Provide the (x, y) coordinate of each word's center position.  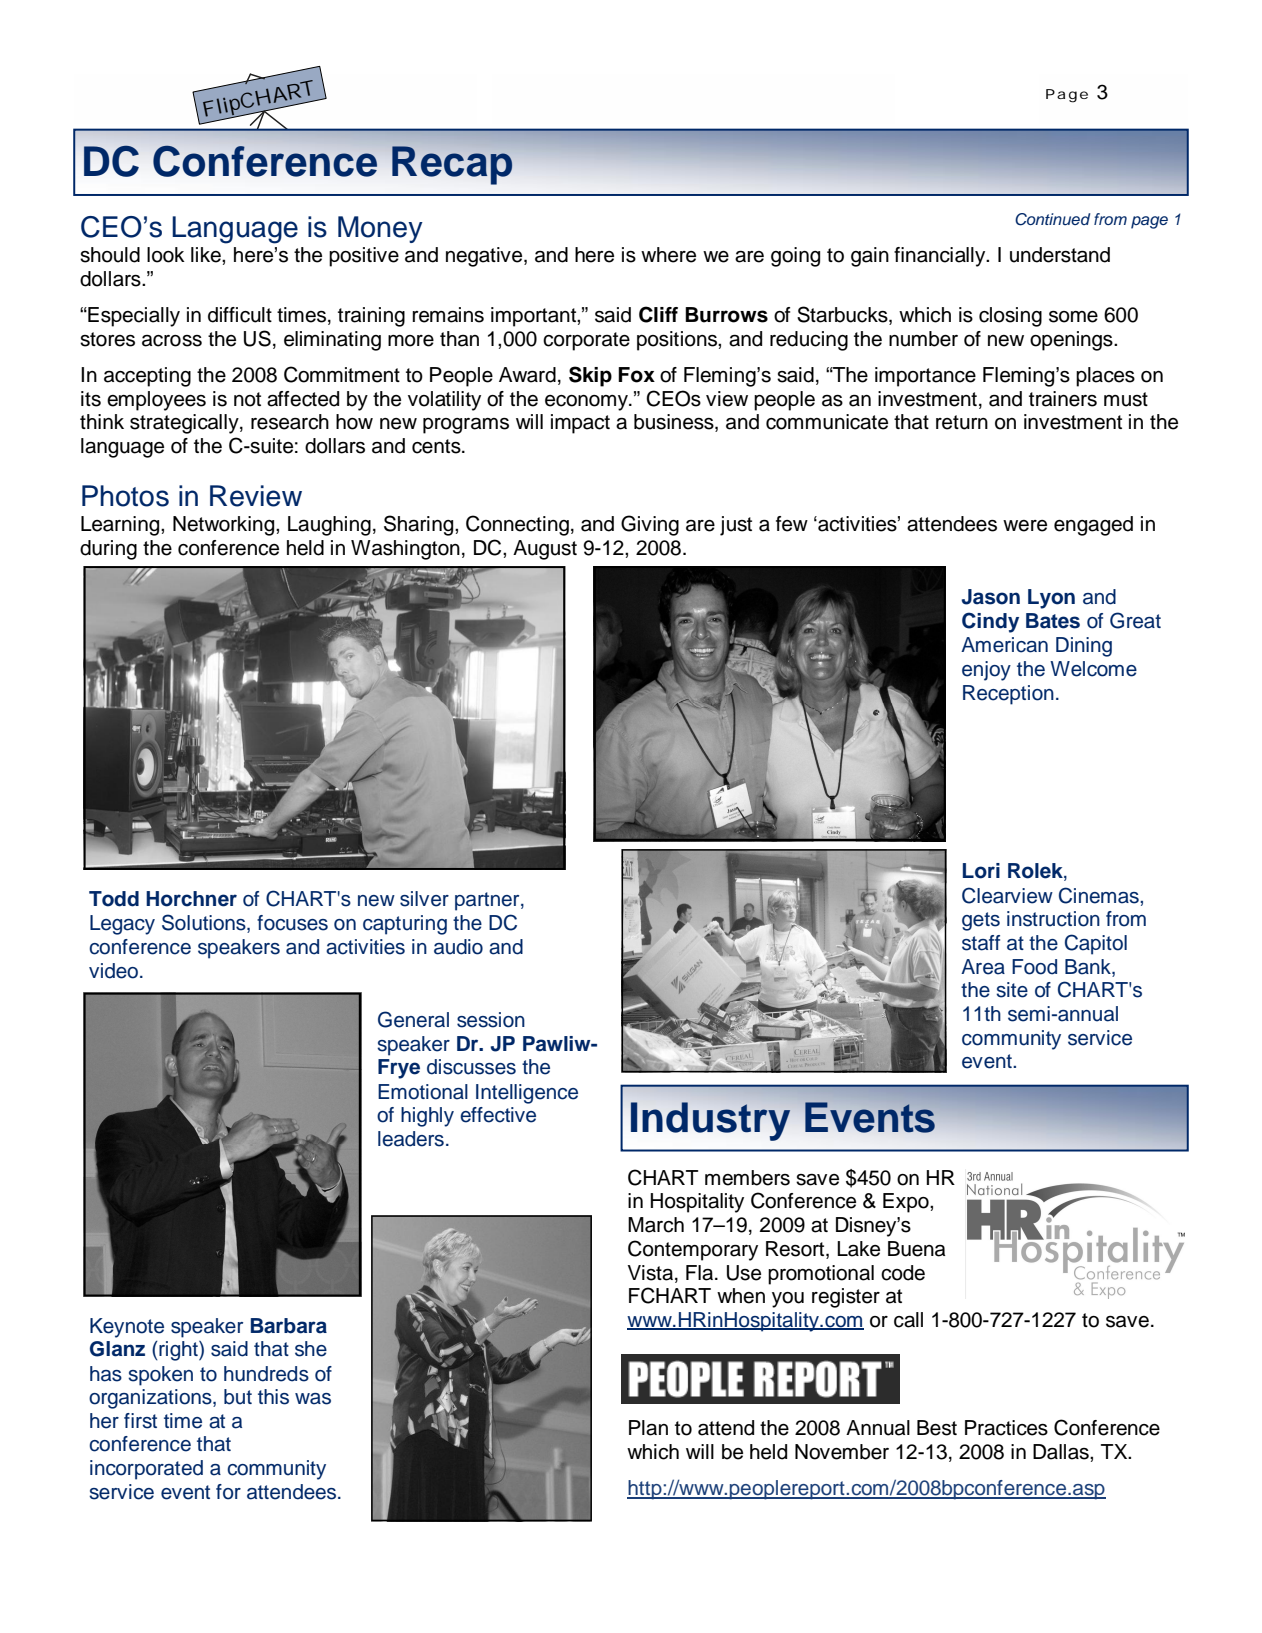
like (207, 255)
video (113, 971)
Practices (1006, 1428)
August (545, 550)
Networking (225, 526)
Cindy (990, 622)
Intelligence (527, 1094)
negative (485, 257)
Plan (648, 1428)
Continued (1052, 219)
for (228, 1492)
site (1012, 990)
